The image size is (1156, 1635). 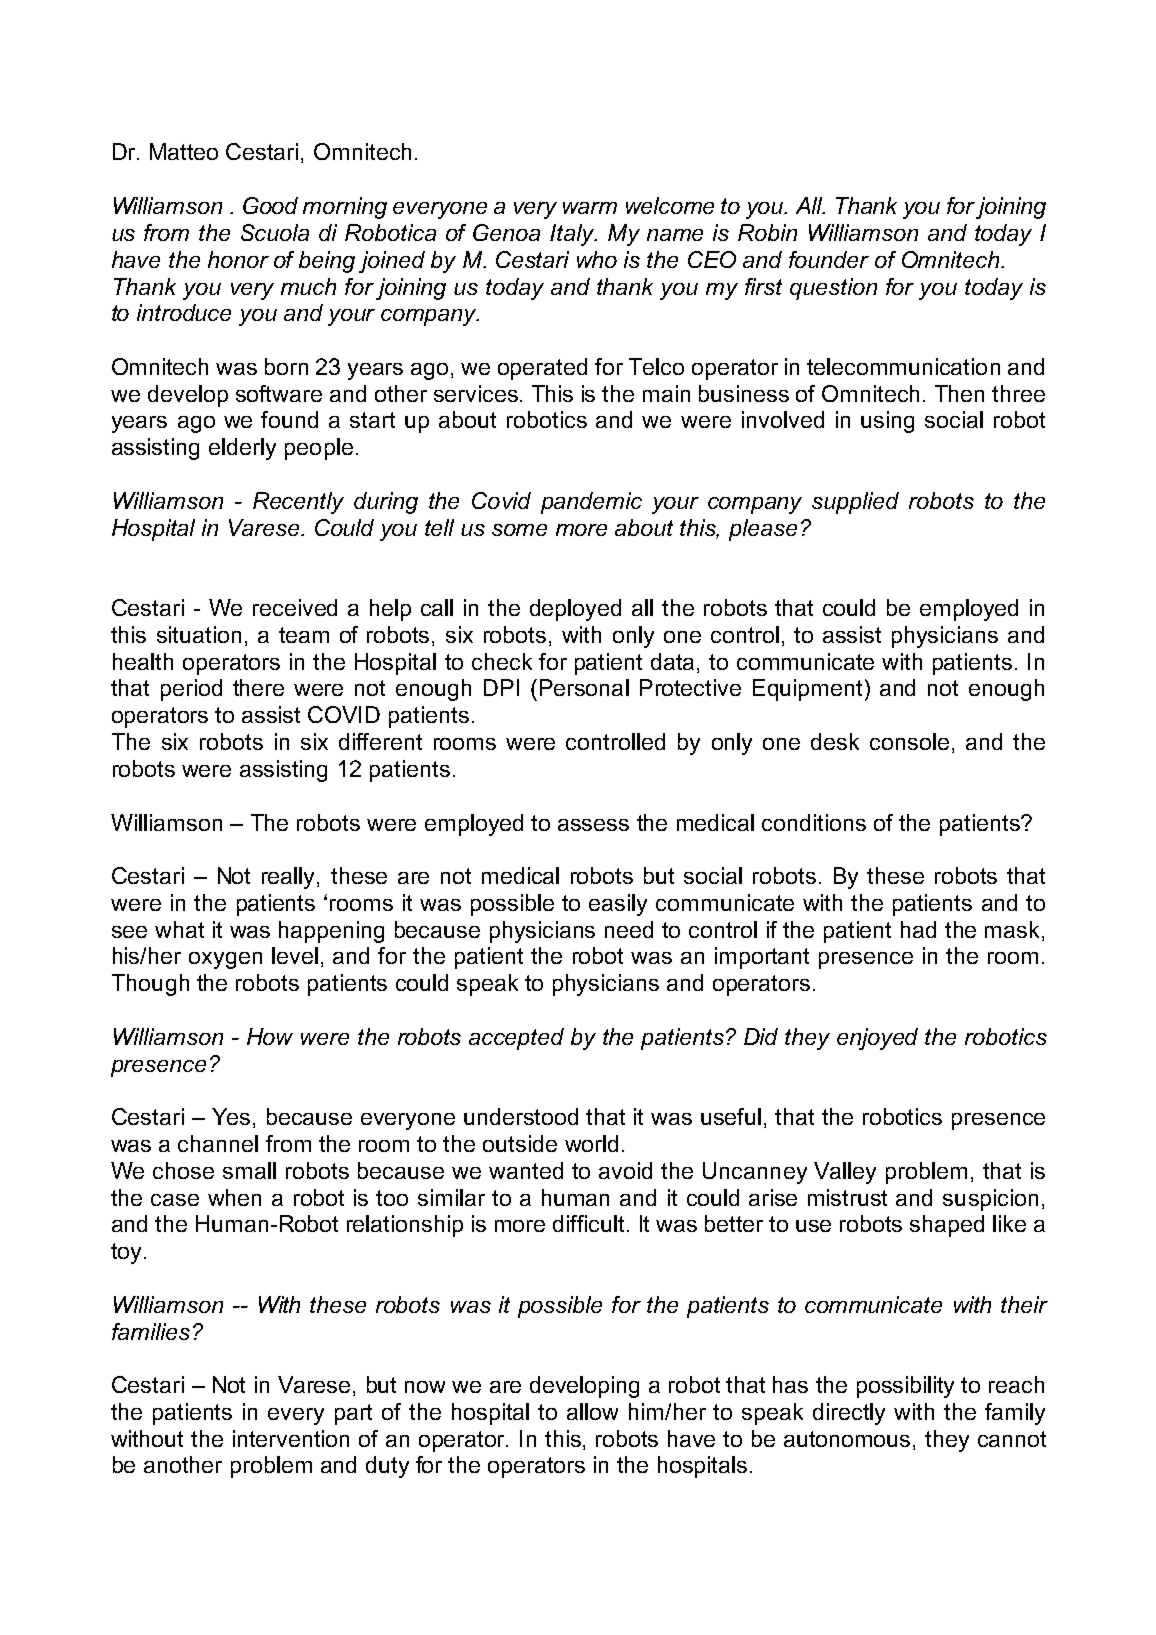 I want to click on intervention, so click(x=291, y=1438).
